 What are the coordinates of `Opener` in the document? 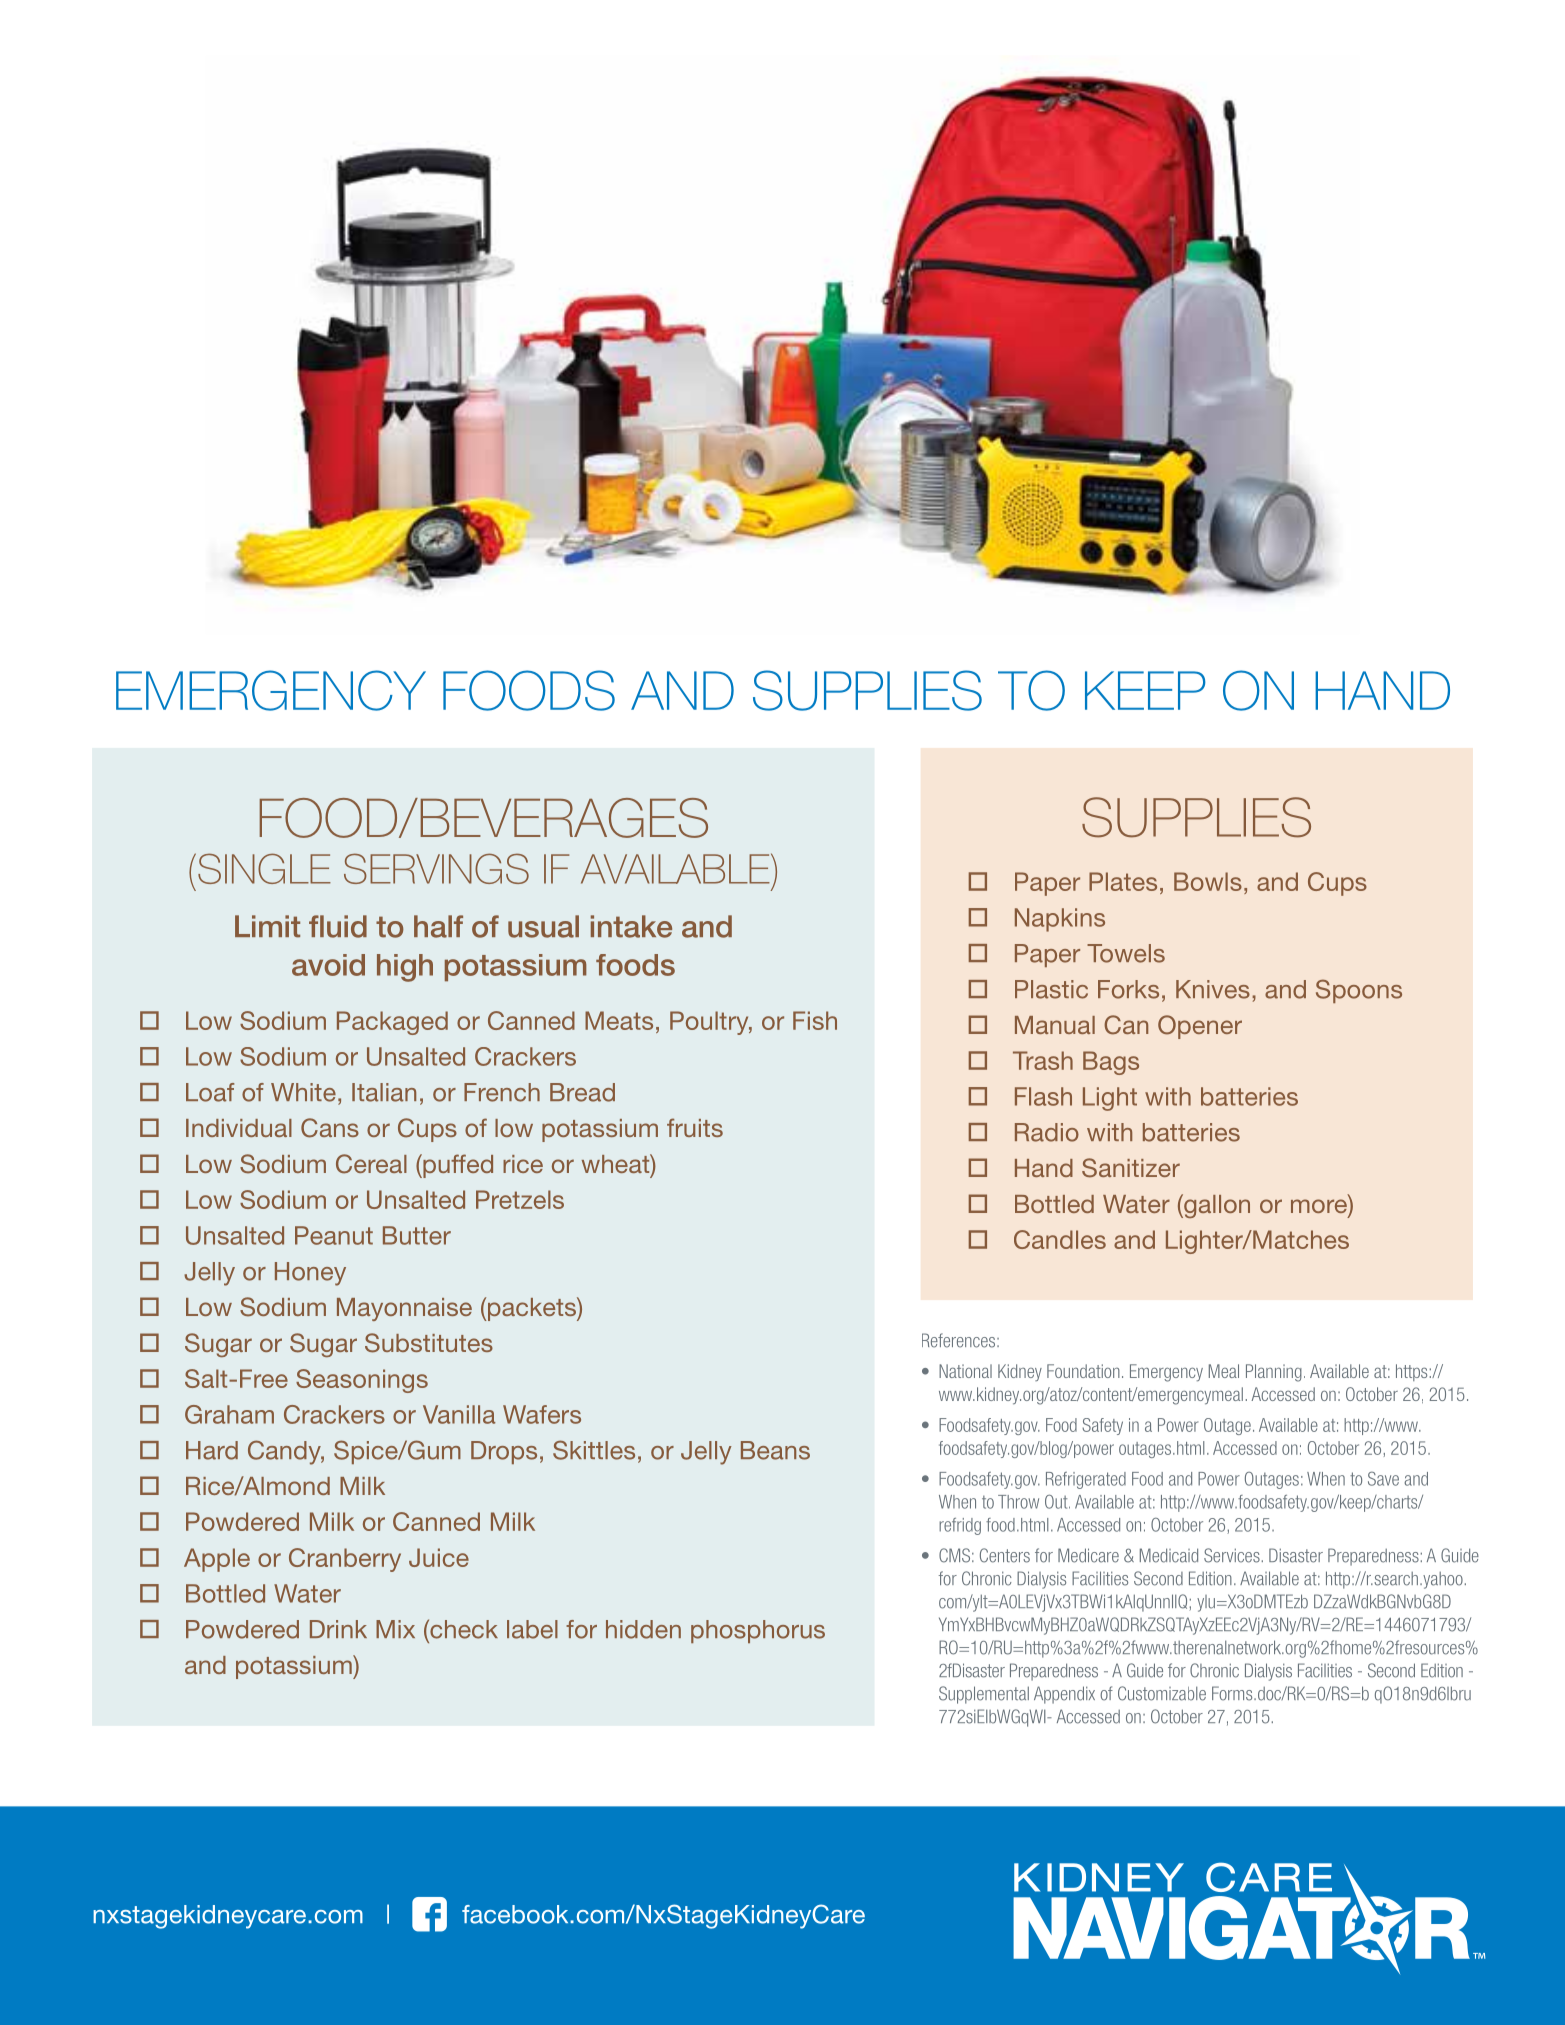 It's located at (1200, 1027).
